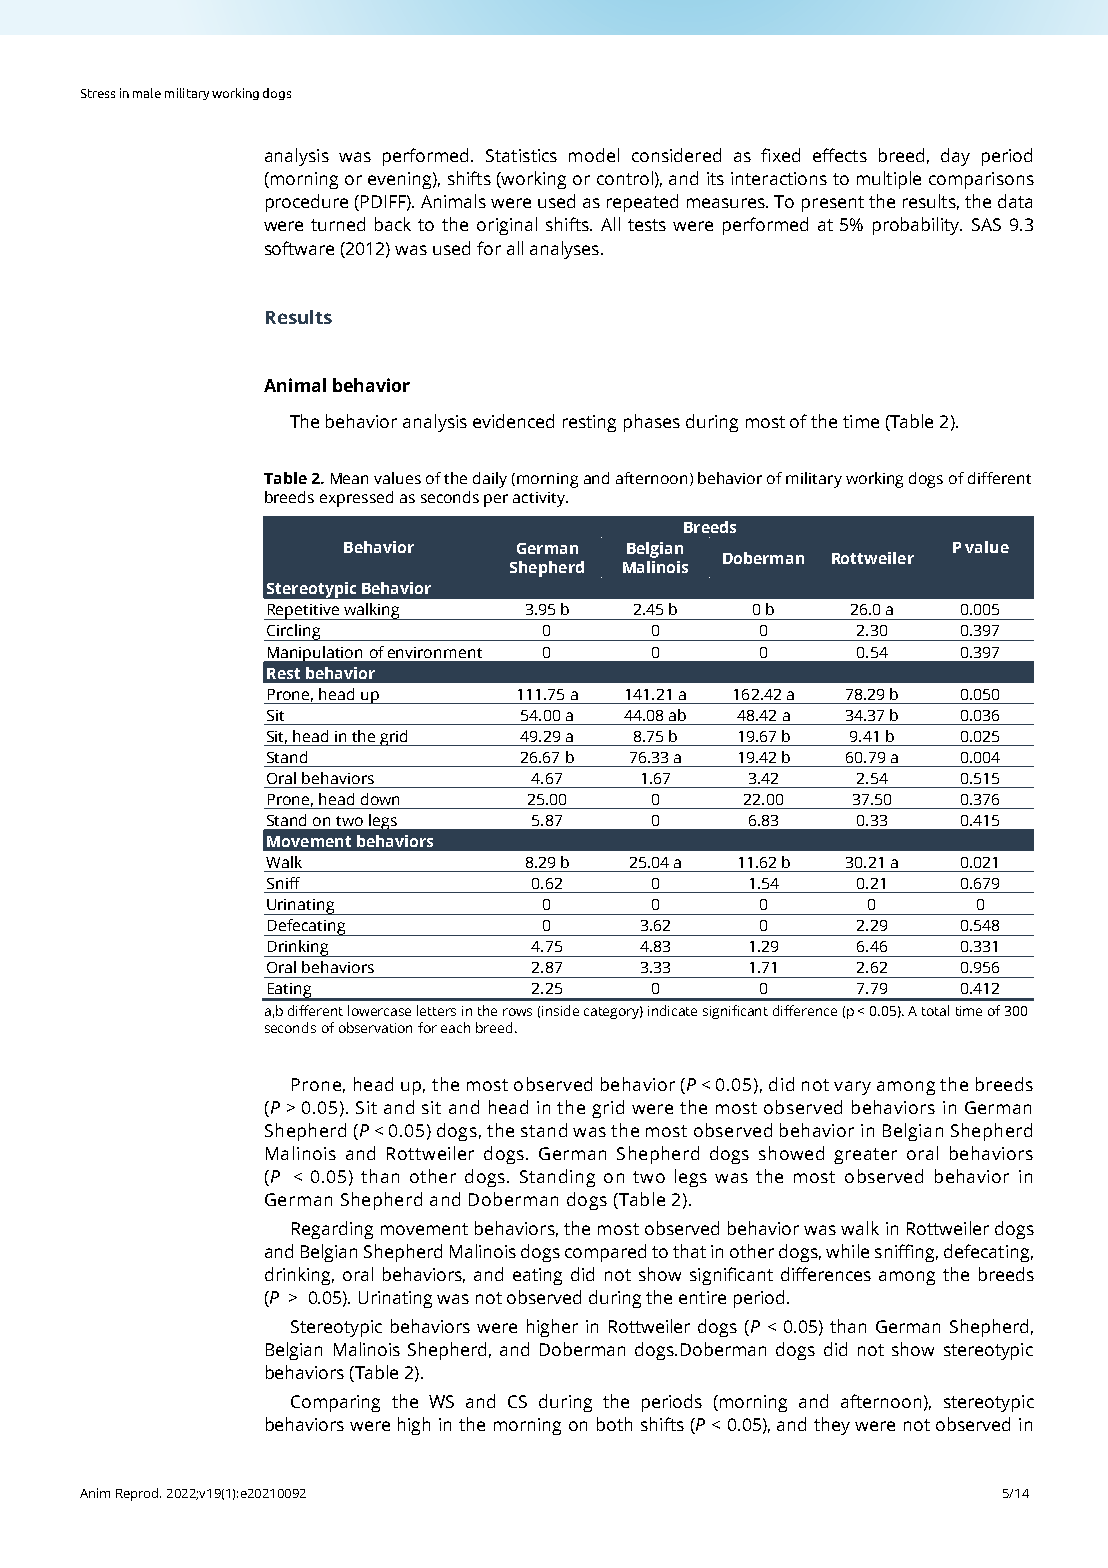 The width and height of the page is (1108, 1568). I want to click on lowercase, so click(379, 1010).
